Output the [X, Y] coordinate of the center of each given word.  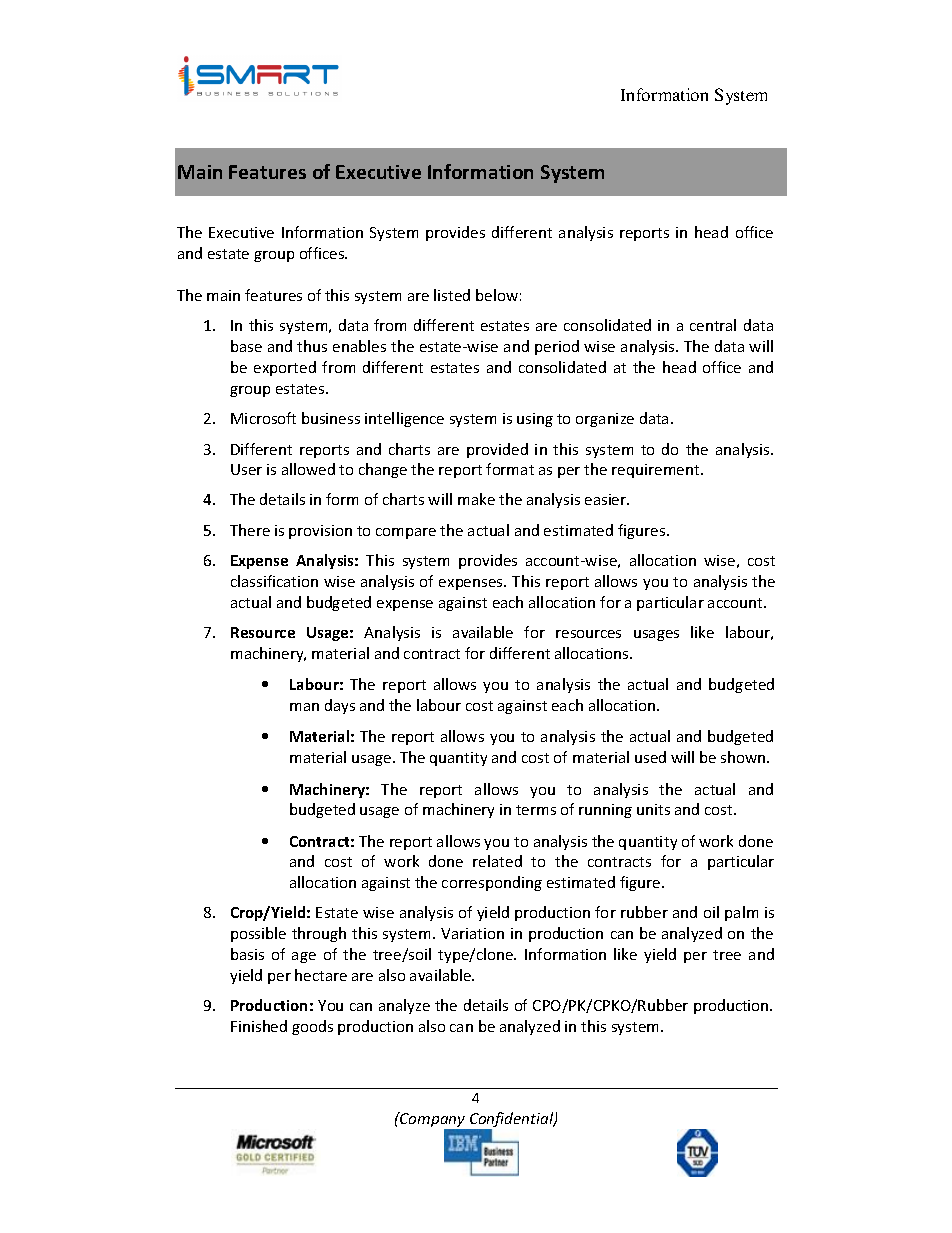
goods [312, 1027]
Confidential [512, 1121]
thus [312, 346]
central [713, 325]
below [497, 295]
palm [741, 913]
